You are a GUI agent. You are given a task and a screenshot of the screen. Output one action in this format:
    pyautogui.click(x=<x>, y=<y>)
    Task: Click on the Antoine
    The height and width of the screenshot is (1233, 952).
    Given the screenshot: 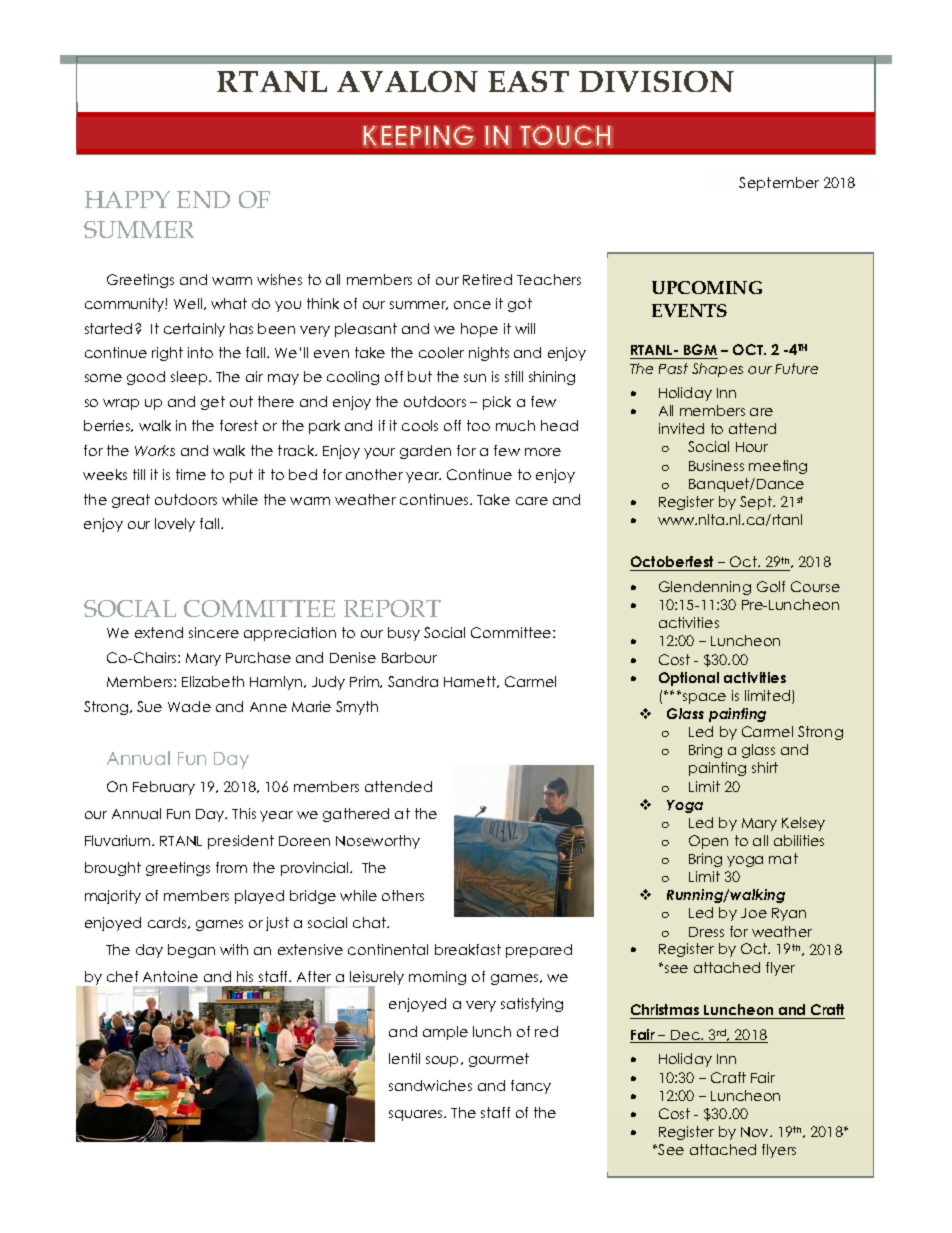 What is the action you would take?
    pyautogui.click(x=170, y=976)
